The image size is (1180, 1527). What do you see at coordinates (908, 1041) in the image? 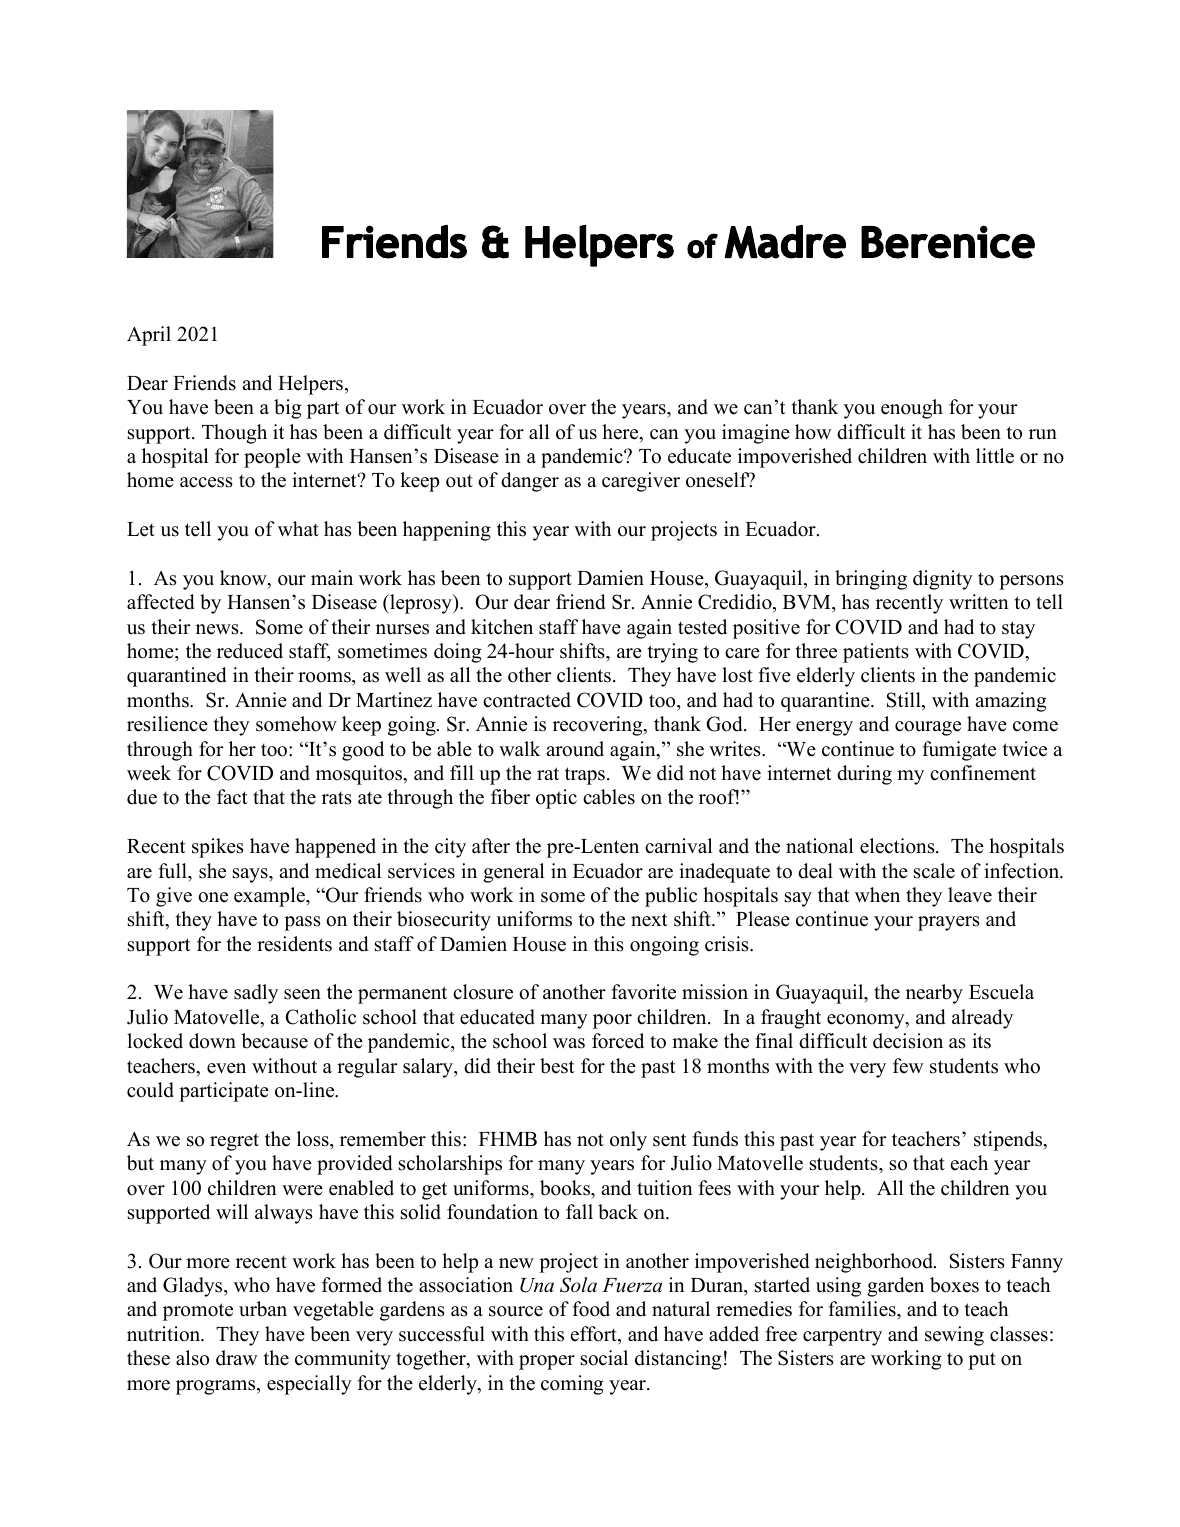
I see `decision` at bounding box center [908, 1041].
